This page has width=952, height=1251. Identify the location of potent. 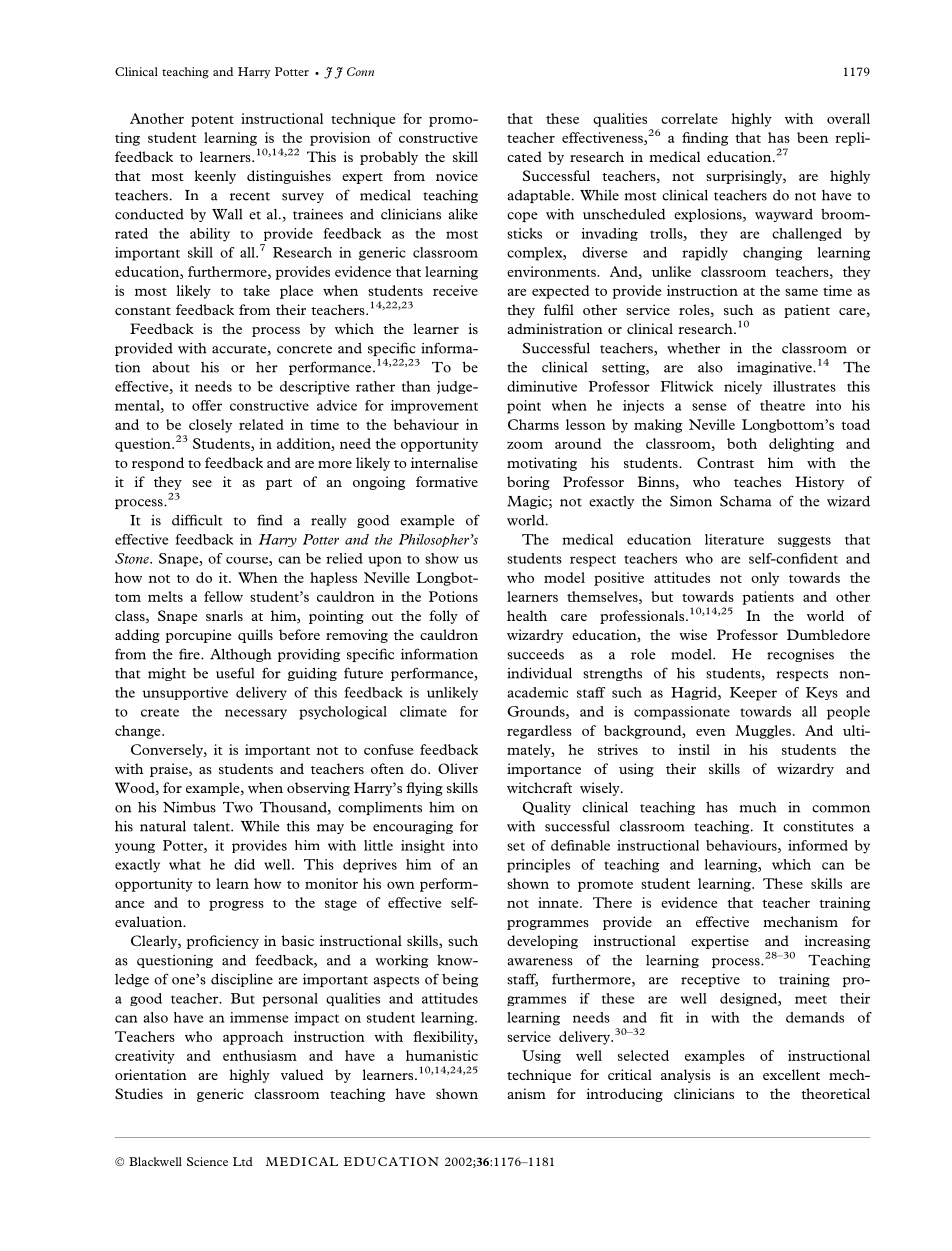
(212, 121).
